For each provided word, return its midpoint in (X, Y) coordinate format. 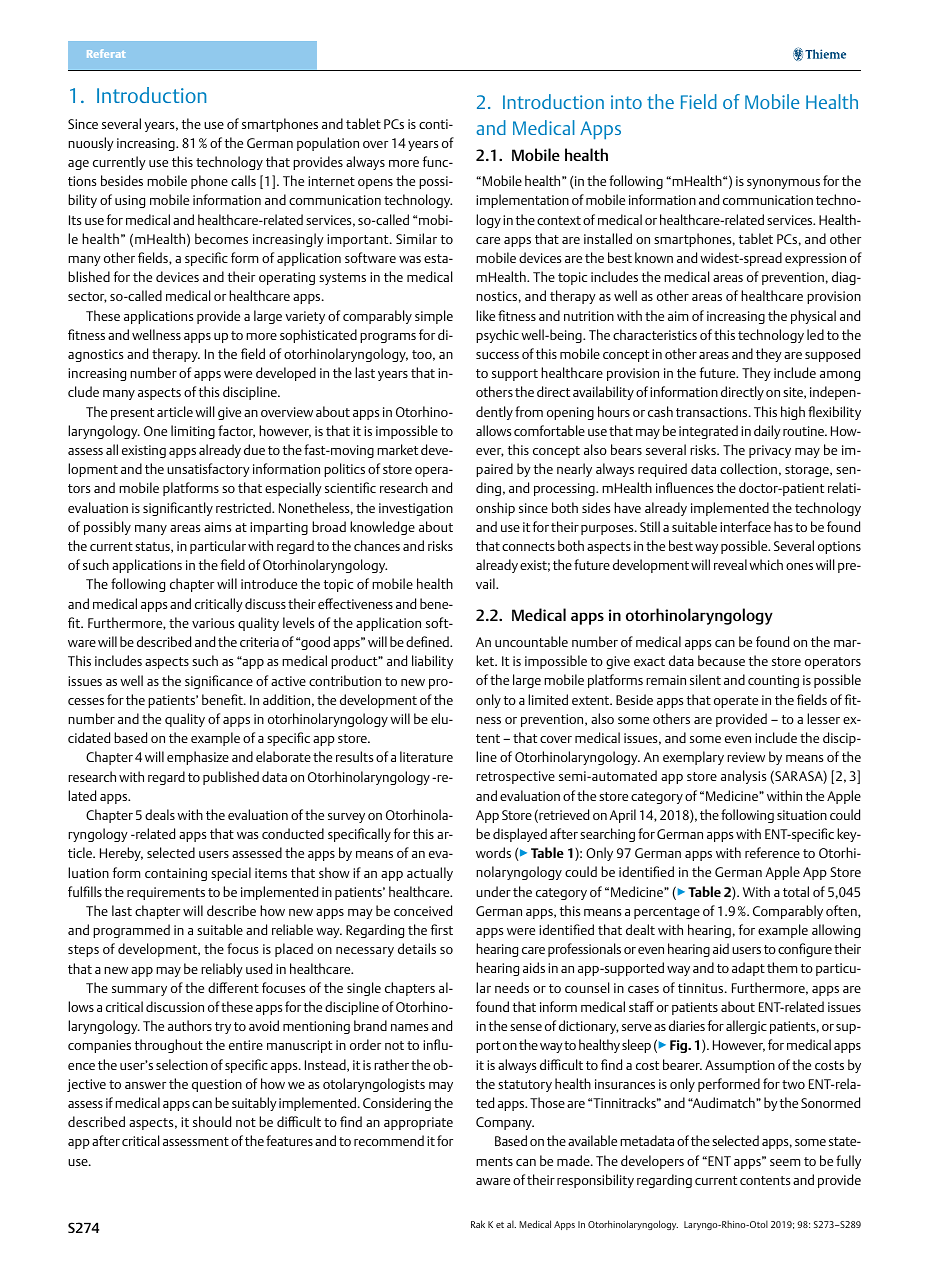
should (212, 1121)
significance (219, 682)
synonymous (783, 184)
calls (243, 180)
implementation (522, 201)
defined (428, 641)
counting (773, 681)
